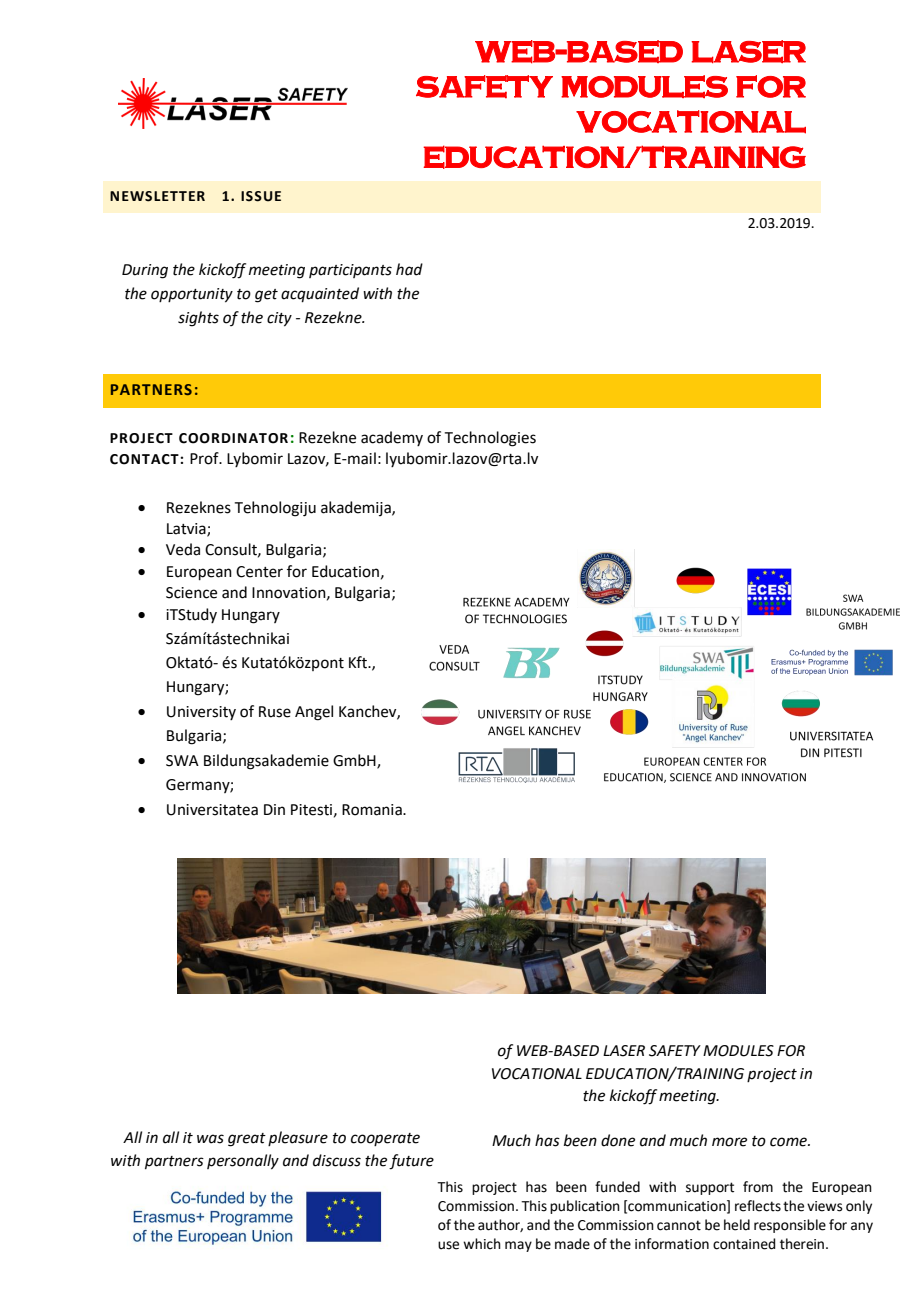 The width and height of the screenshot is (924, 1308). Describe the element at coordinates (490, 439) in the screenshot. I see `Technologies` at that location.
